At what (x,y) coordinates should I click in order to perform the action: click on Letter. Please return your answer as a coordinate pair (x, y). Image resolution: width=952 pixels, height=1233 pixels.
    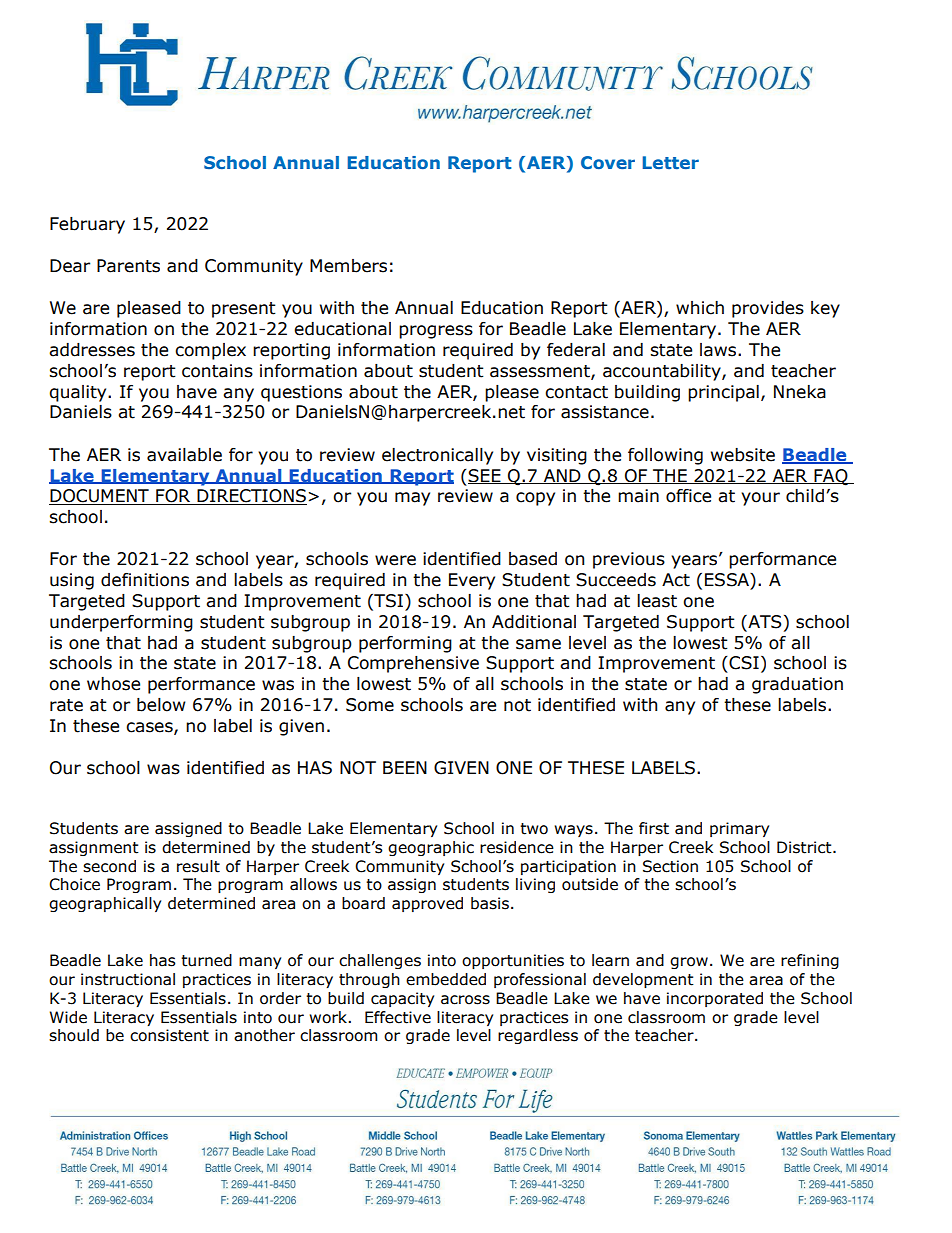
    Looking at the image, I should click on (671, 162).
